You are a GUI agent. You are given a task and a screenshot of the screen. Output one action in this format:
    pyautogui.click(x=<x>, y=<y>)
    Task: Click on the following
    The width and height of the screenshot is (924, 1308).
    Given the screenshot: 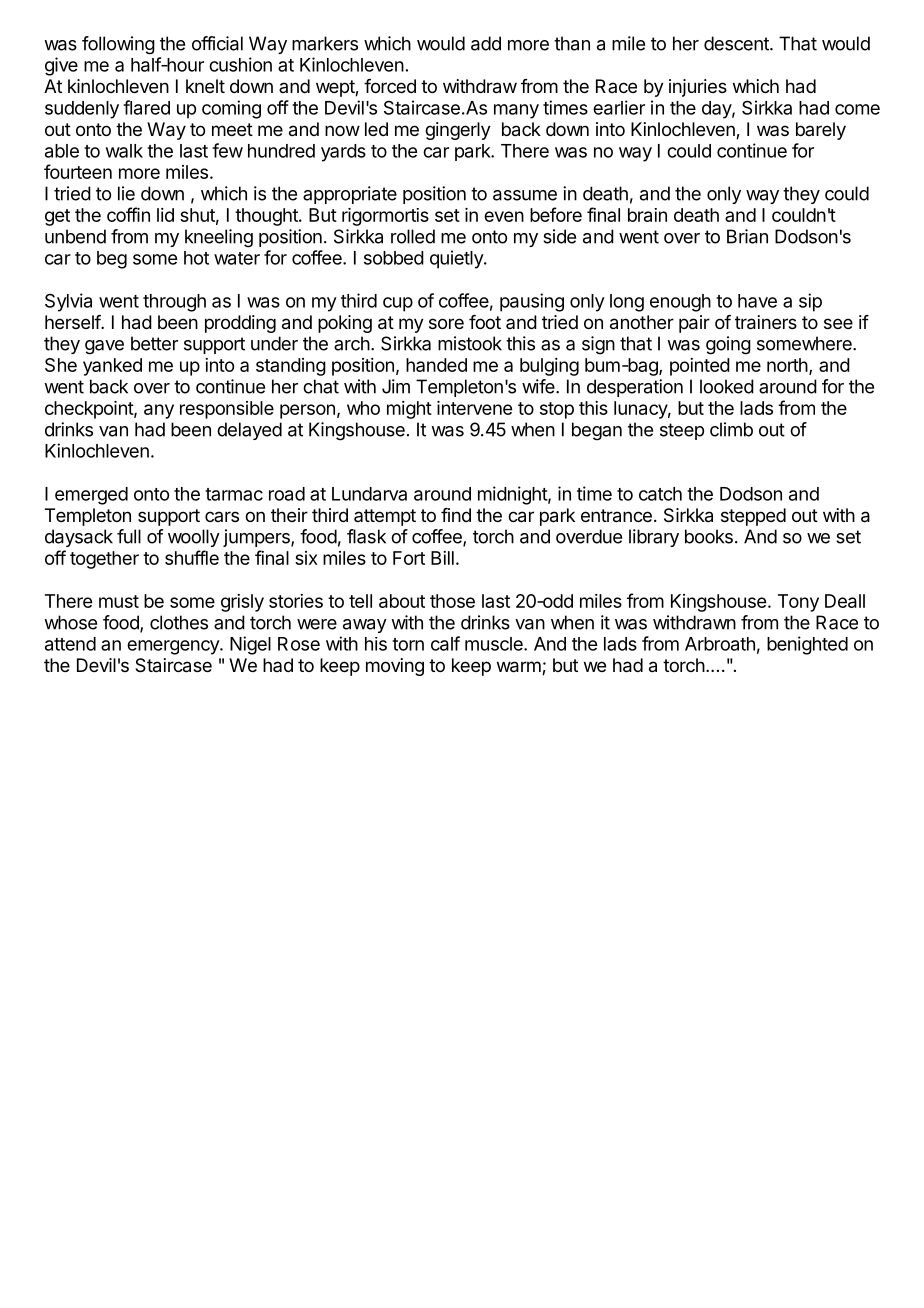 What is the action you would take?
    pyautogui.click(x=118, y=45)
